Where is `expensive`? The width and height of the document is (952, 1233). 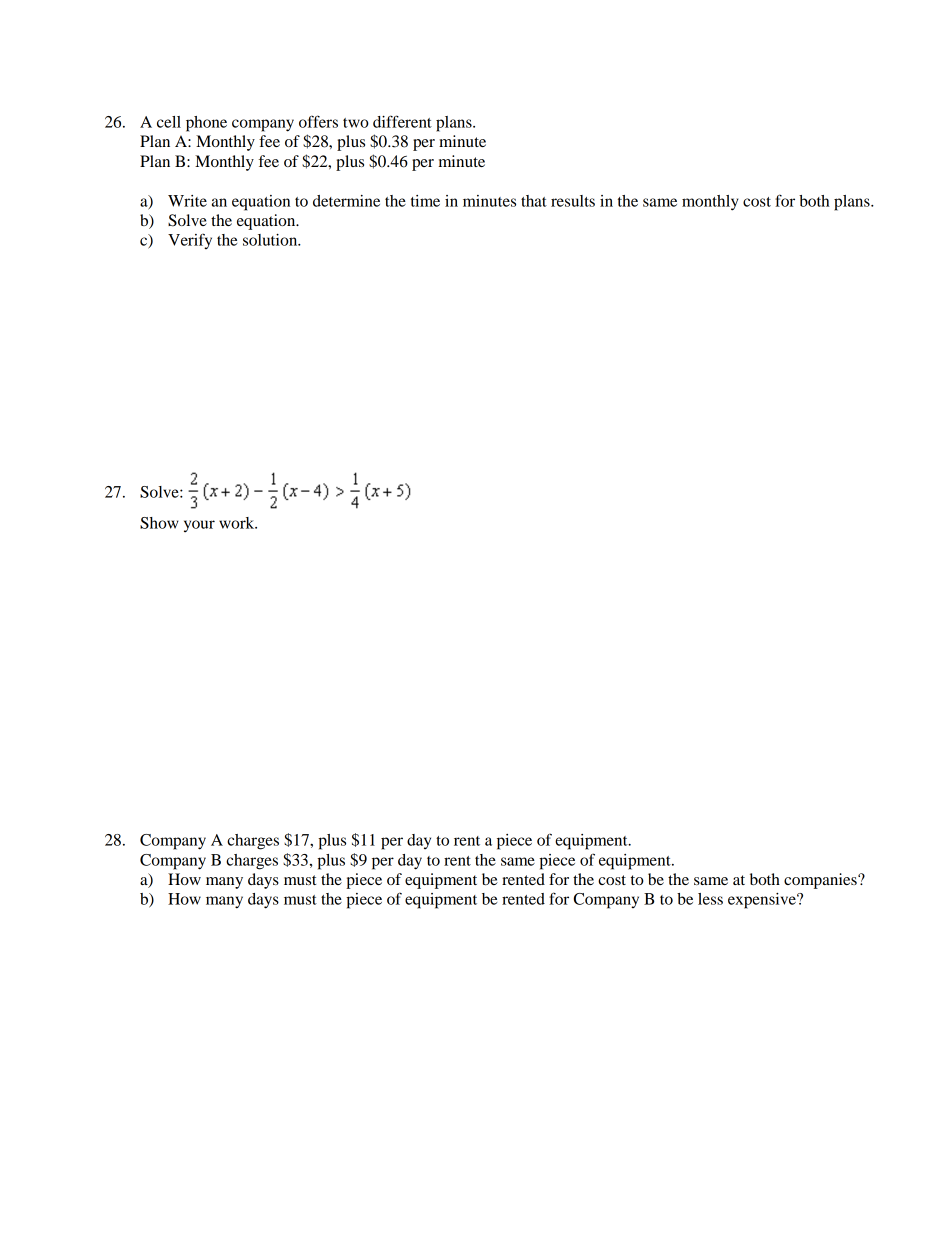 expensive is located at coordinates (763, 901).
